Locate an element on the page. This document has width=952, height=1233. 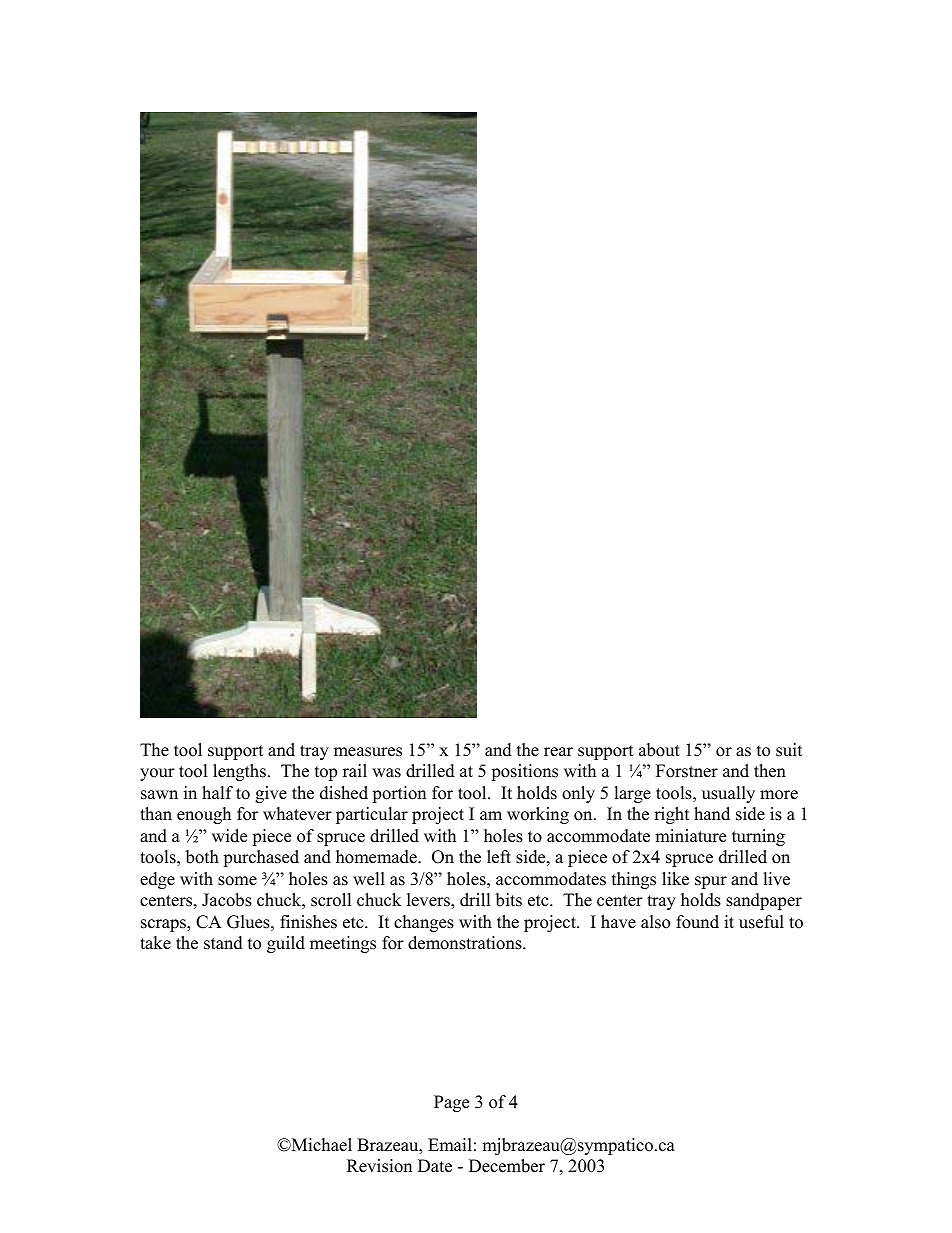
useful is located at coordinates (761, 922).
